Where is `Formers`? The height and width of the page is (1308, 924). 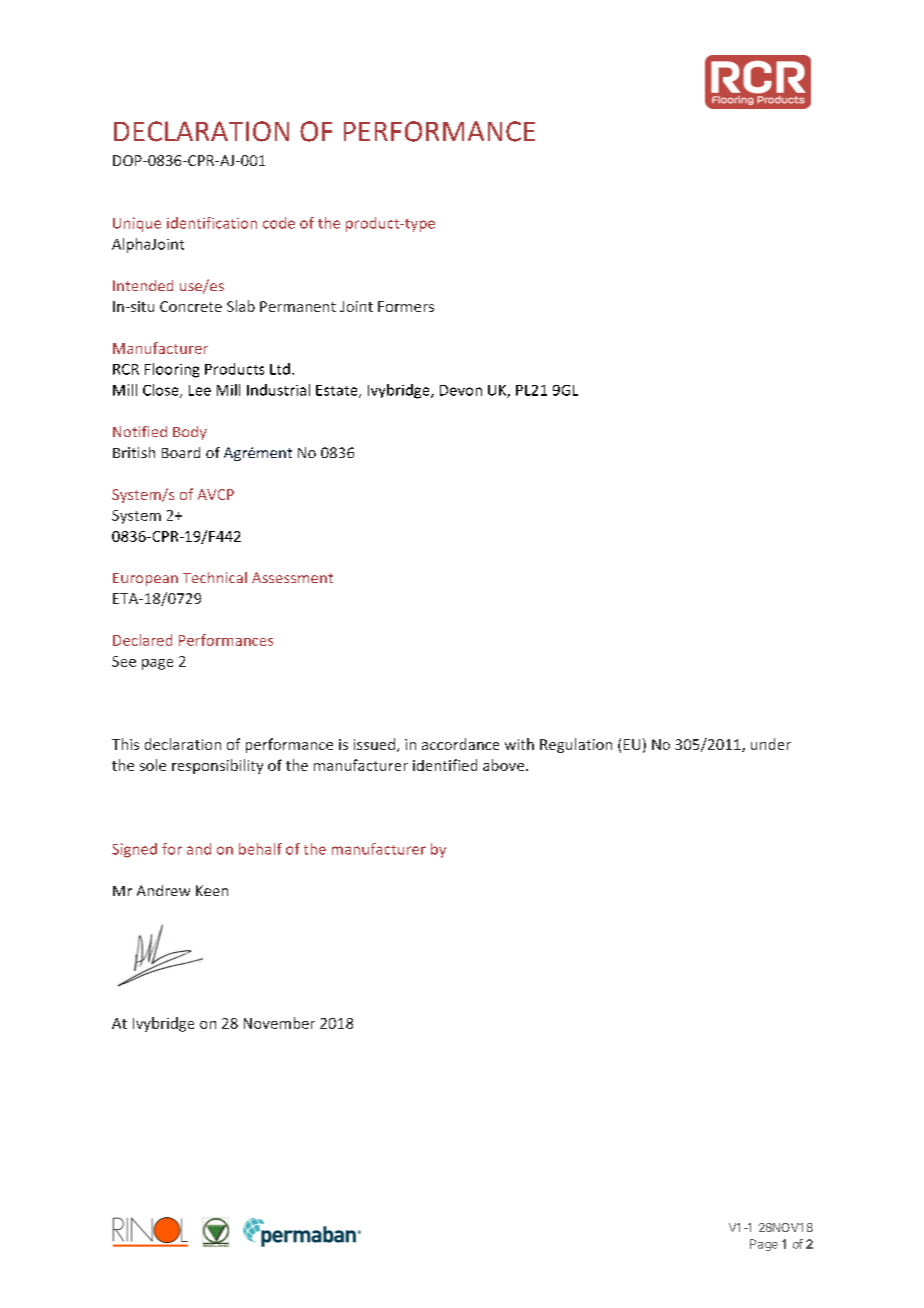 Formers is located at coordinates (406, 306).
